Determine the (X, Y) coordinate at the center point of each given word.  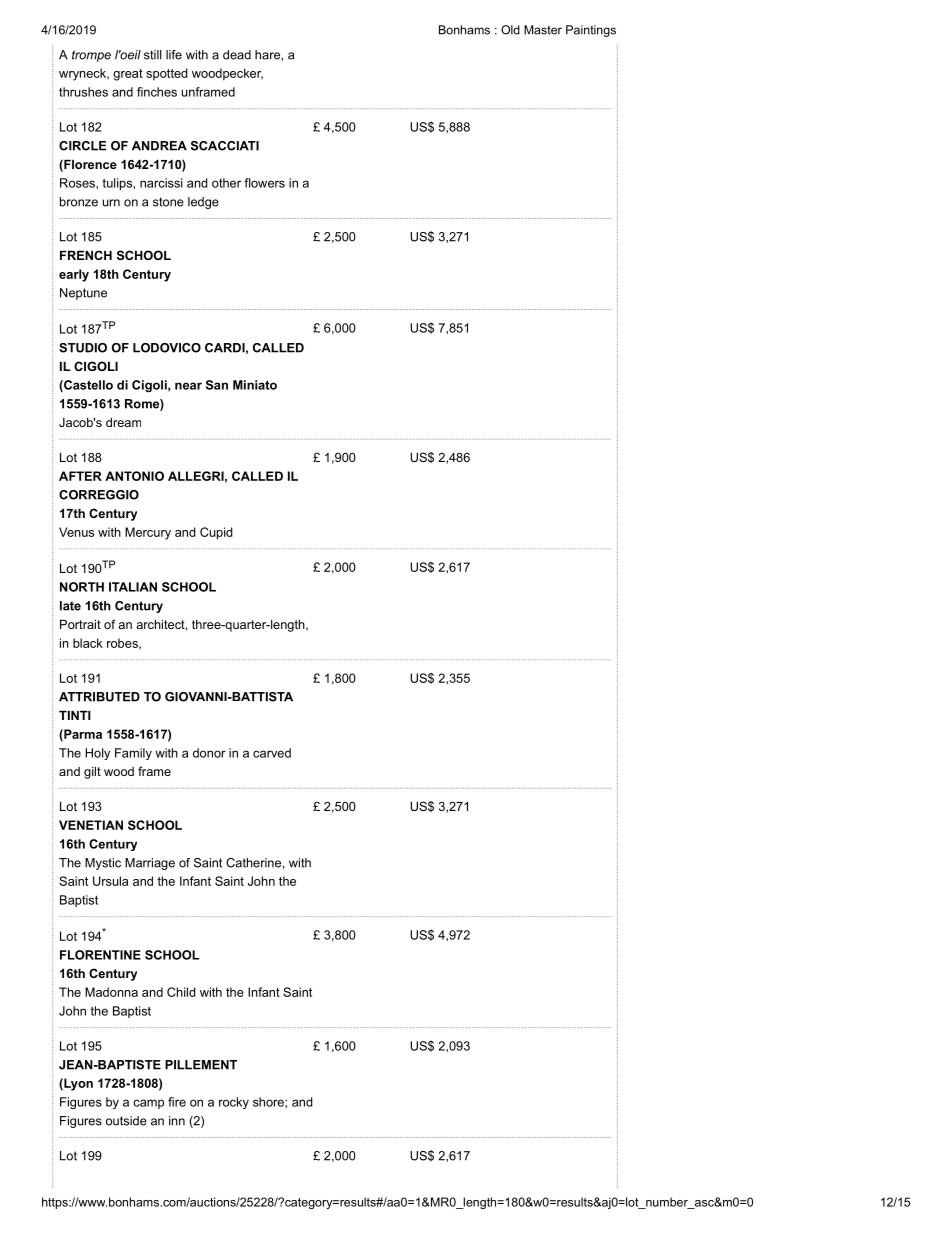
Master (543, 30)
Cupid (216, 533)
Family (133, 754)
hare (268, 55)
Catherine (253, 863)
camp (148, 1104)
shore (269, 1102)
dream (123, 422)
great (128, 75)
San (217, 385)
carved (272, 753)
